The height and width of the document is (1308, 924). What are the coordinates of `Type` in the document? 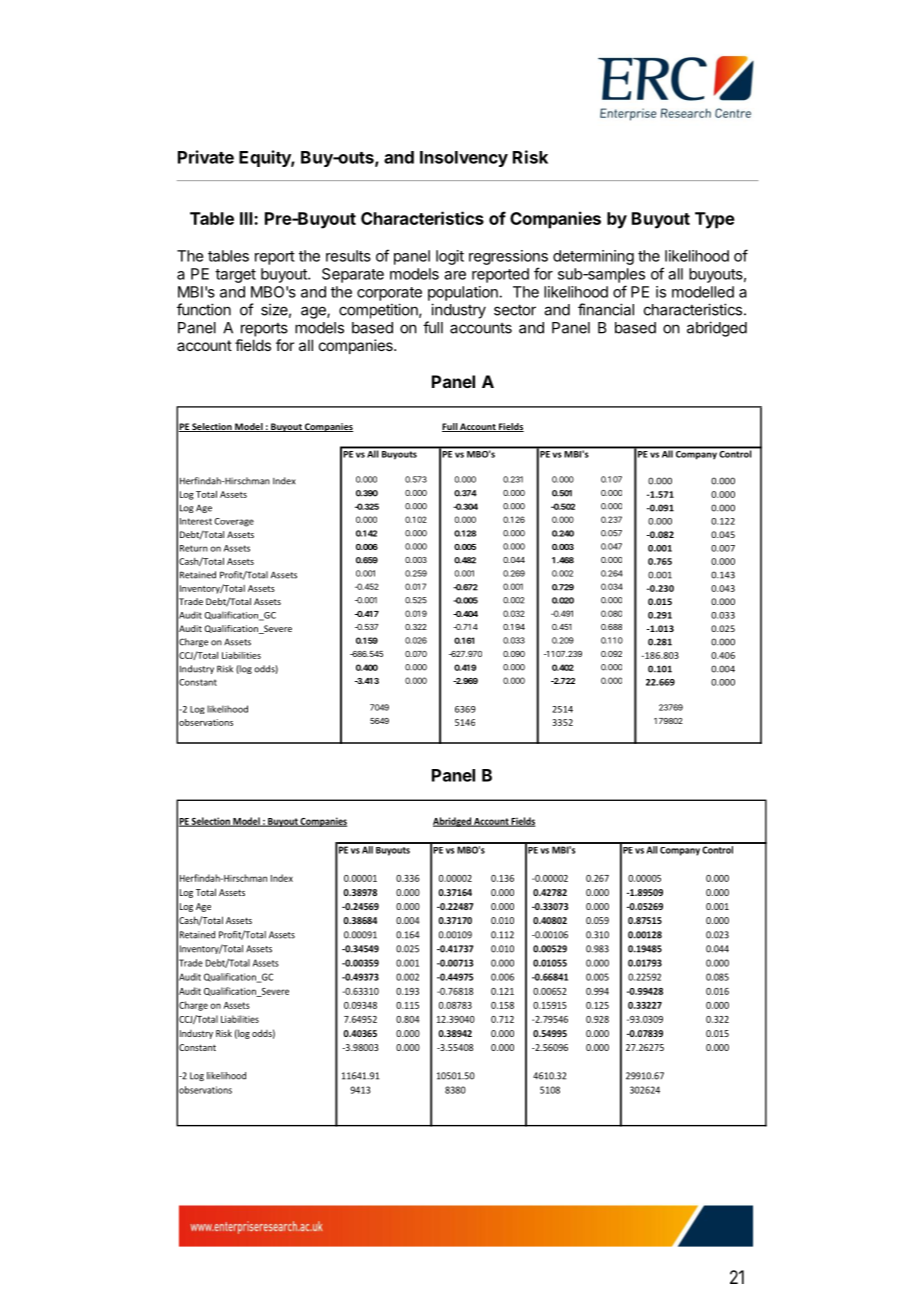 It's located at (715, 220).
